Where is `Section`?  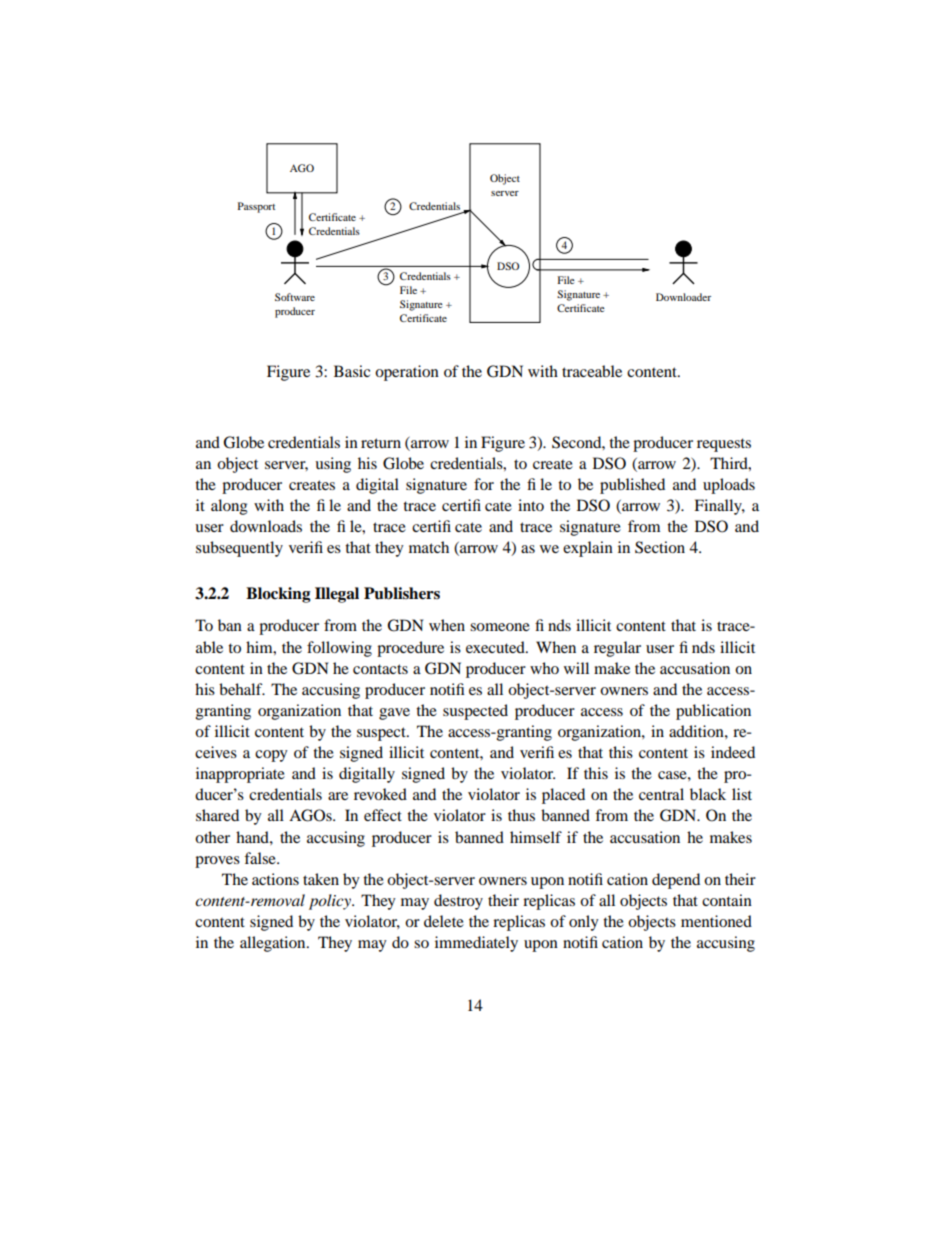
Section is located at coordinates (660, 547).
